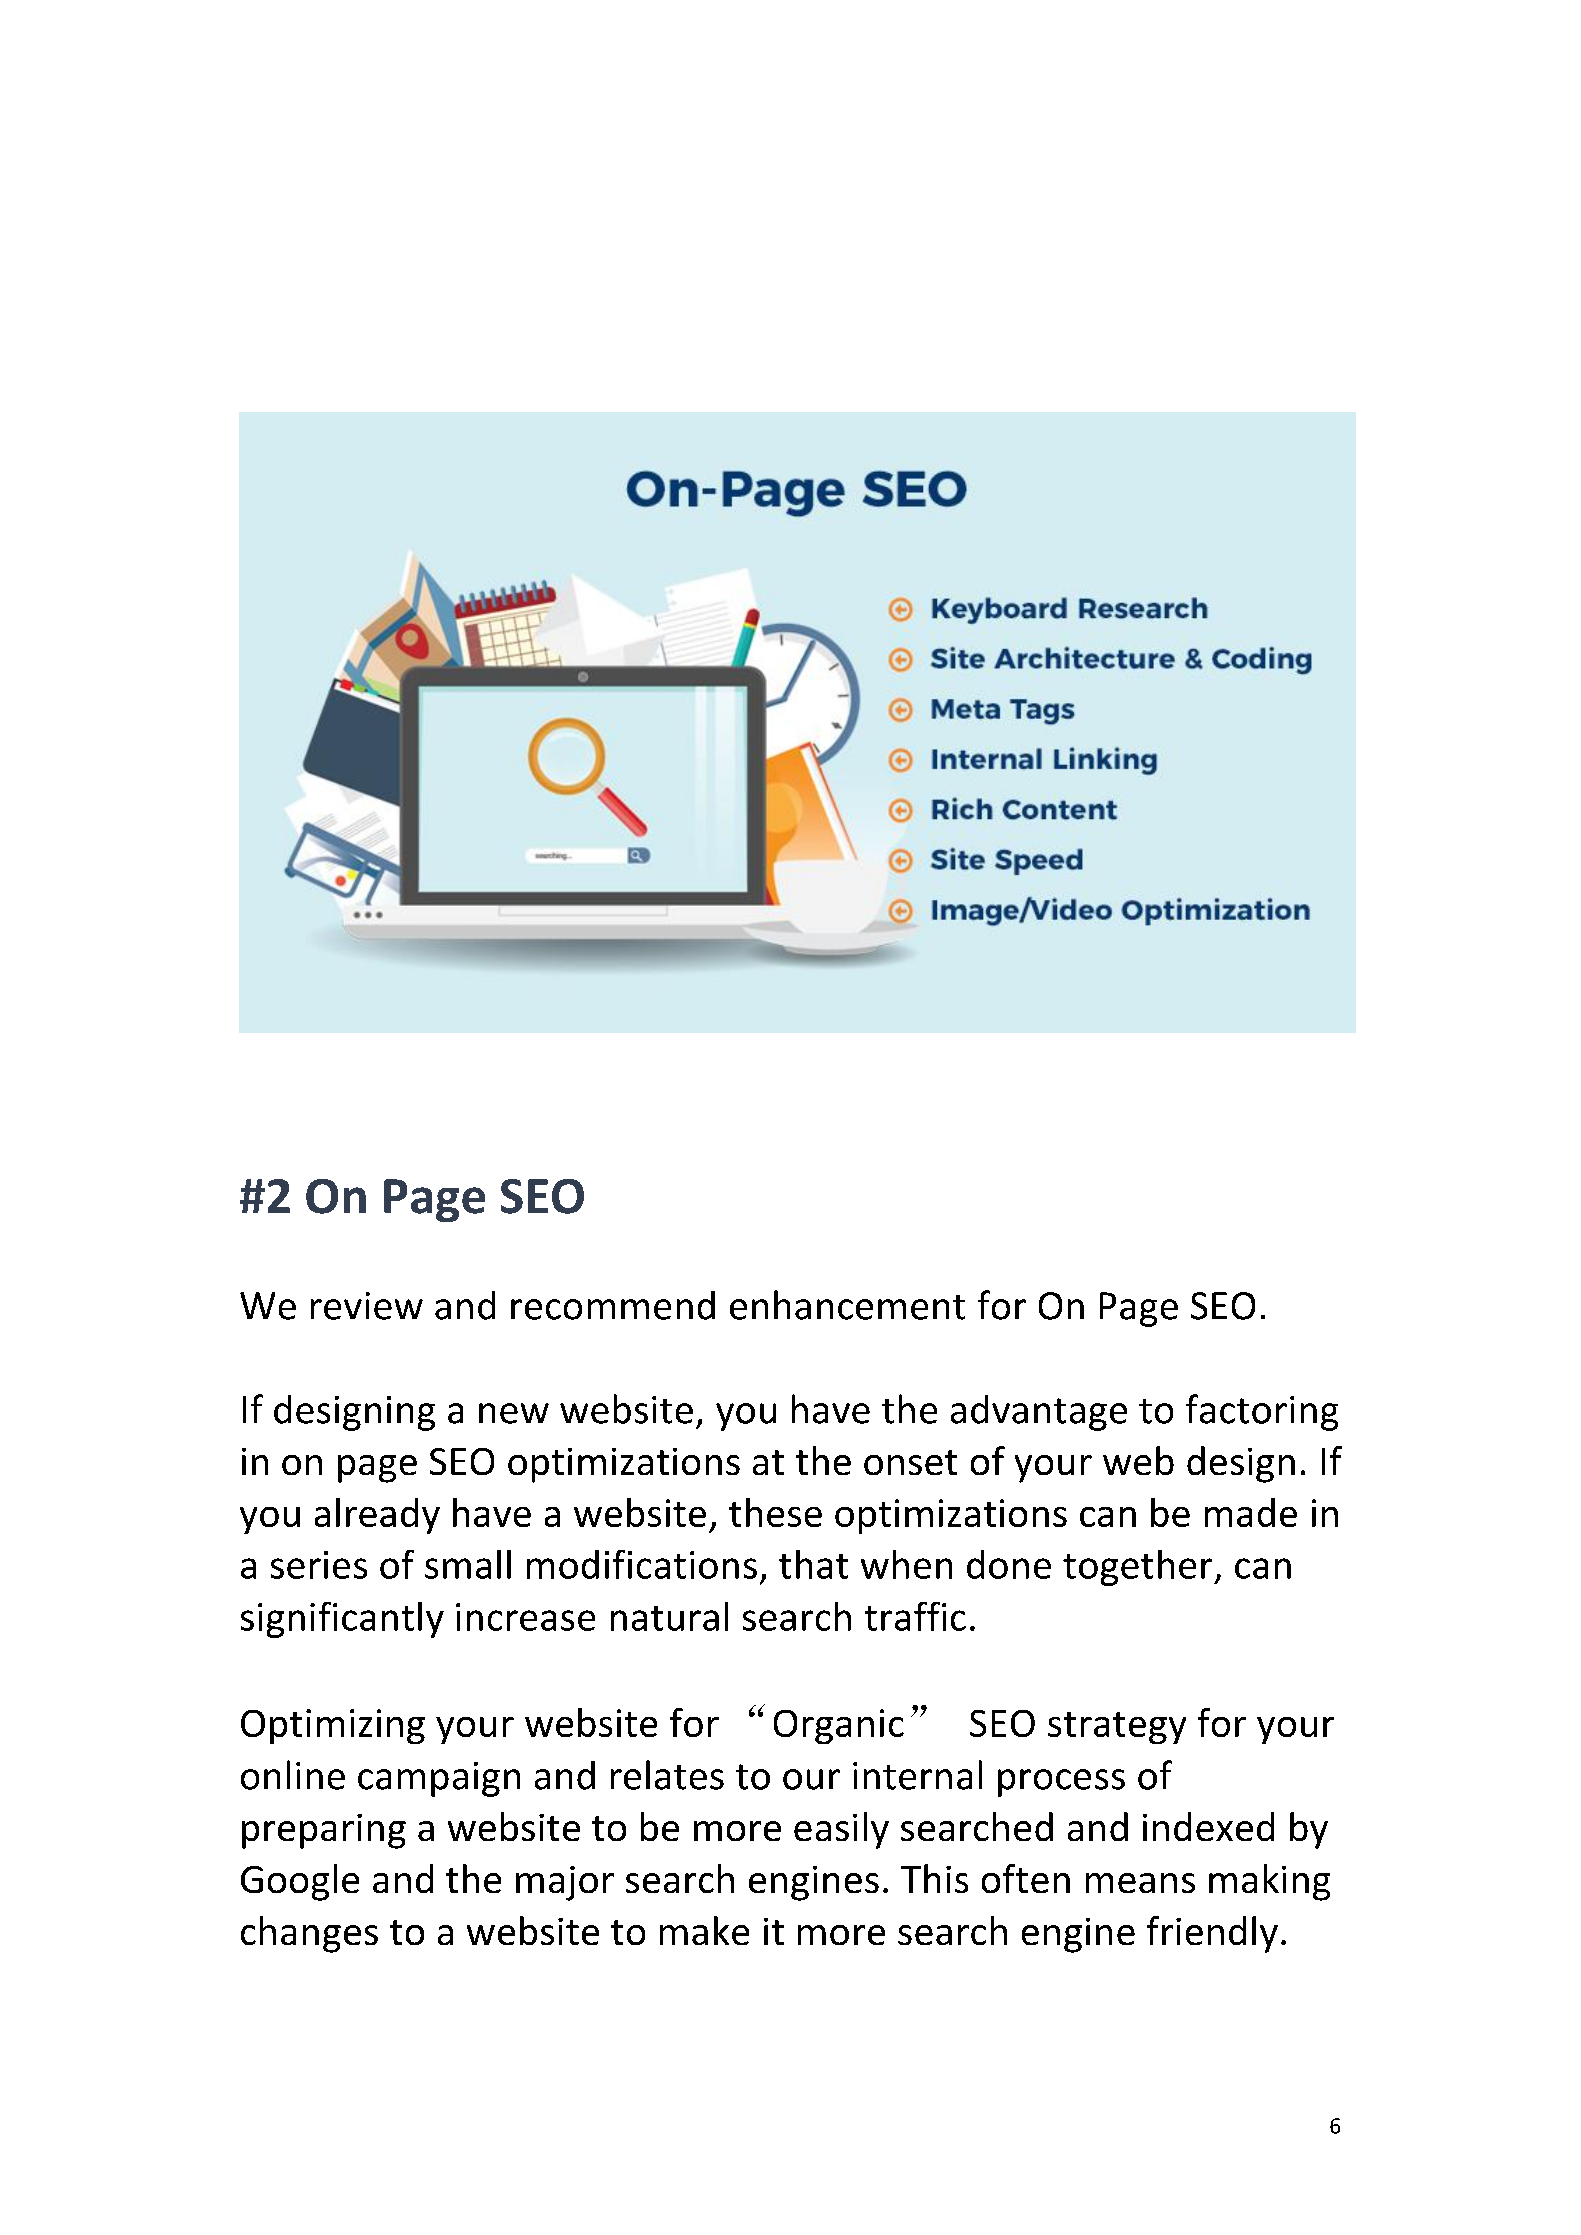 Image resolution: width=1581 pixels, height=2235 pixels. What do you see at coordinates (1251, 1512) in the screenshot?
I see `made` at bounding box center [1251, 1512].
